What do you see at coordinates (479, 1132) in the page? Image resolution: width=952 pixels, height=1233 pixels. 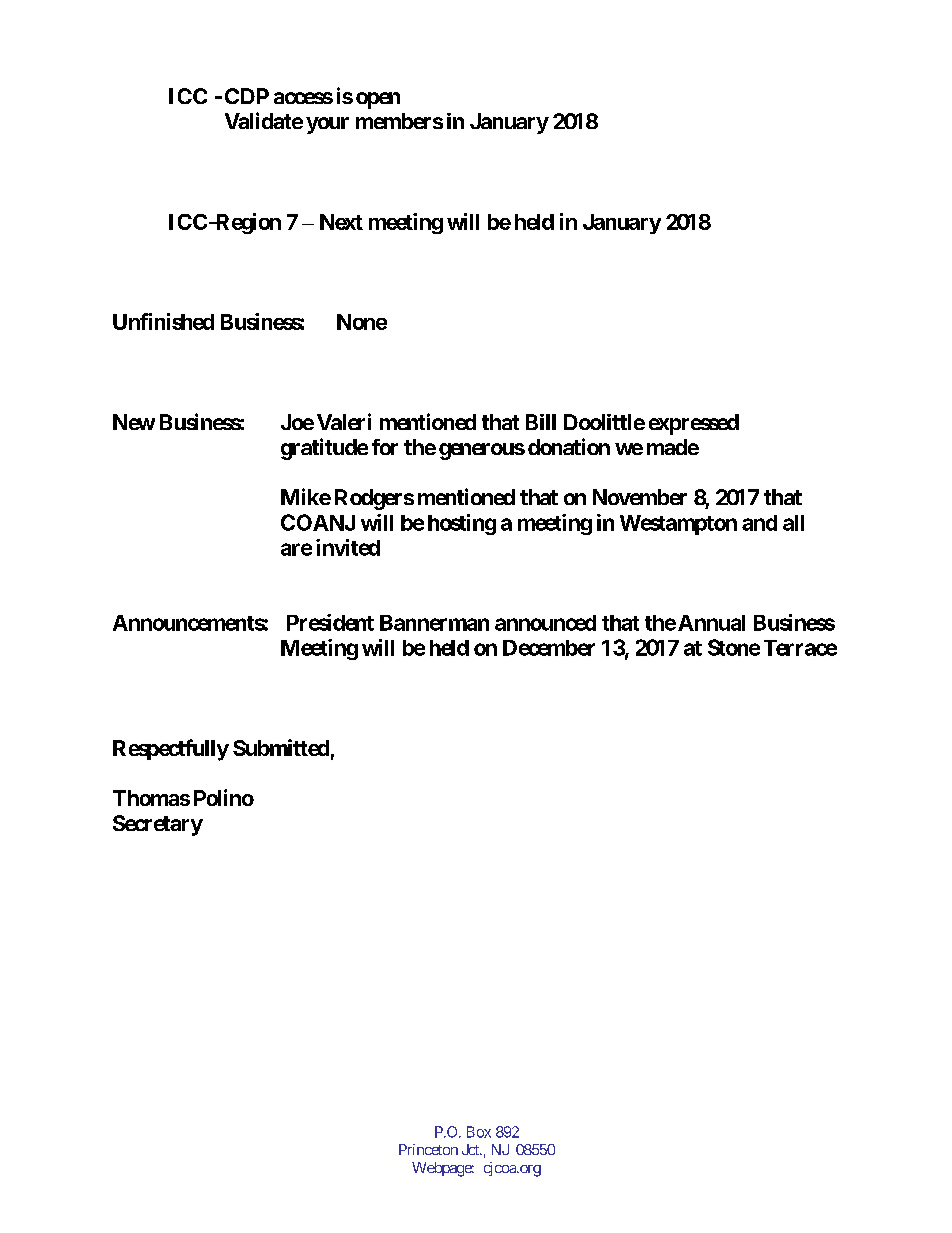 I see `Box` at bounding box center [479, 1132].
